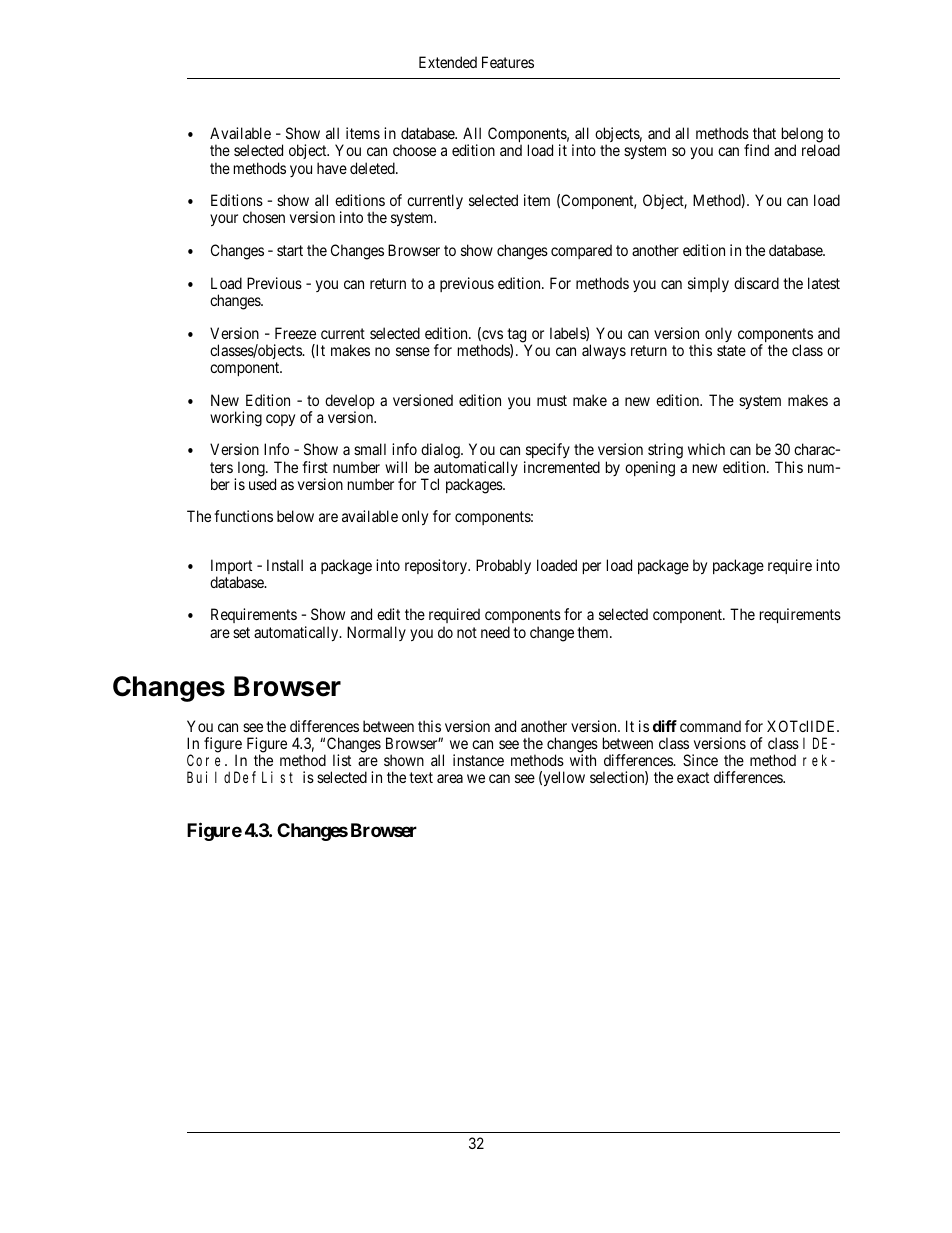 The image size is (952, 1233). I want to click on have, so click(332, 168).
